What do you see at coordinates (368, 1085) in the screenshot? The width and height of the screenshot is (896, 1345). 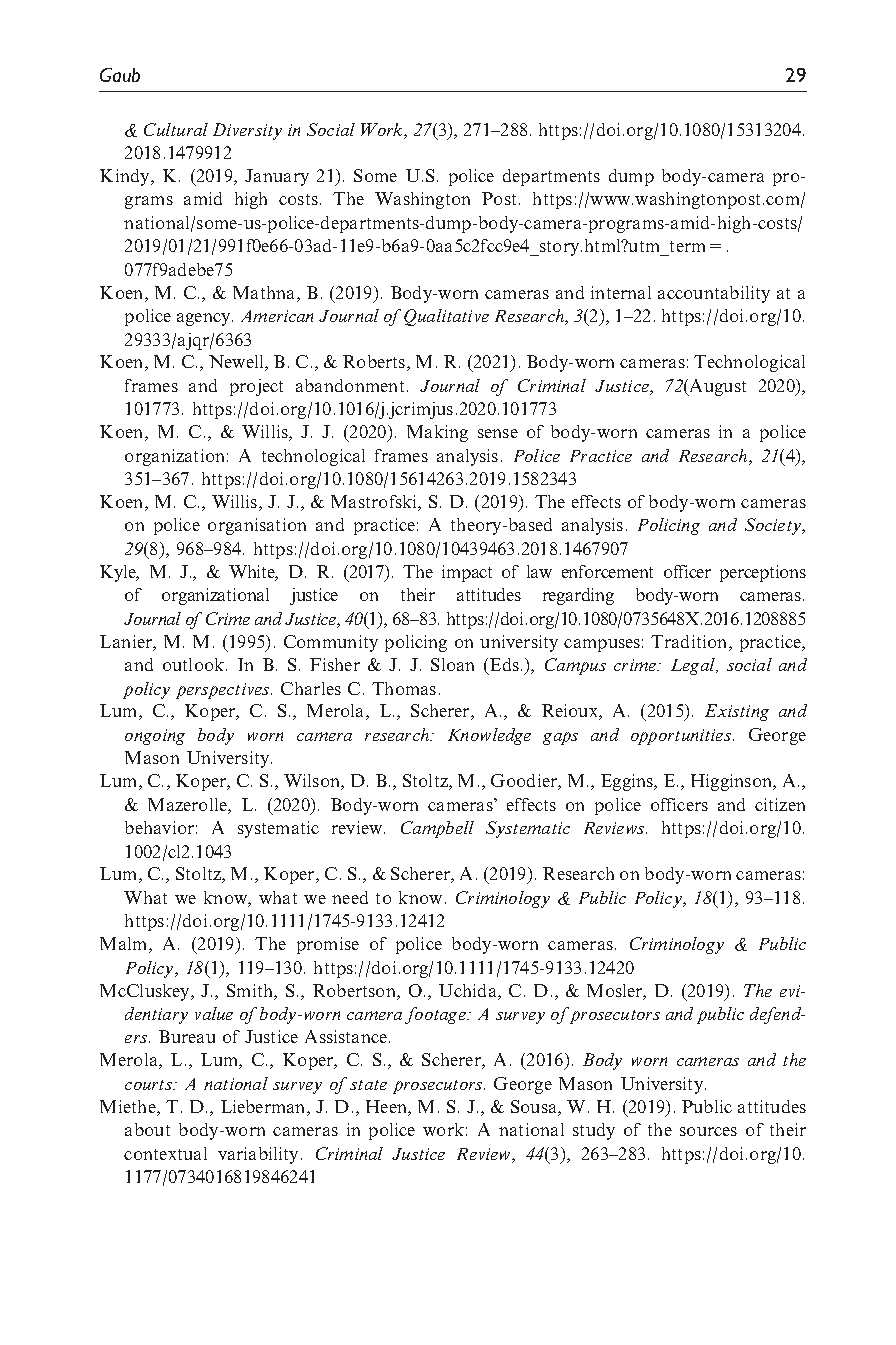 I see `state` at bounding box center [368, 1085].
